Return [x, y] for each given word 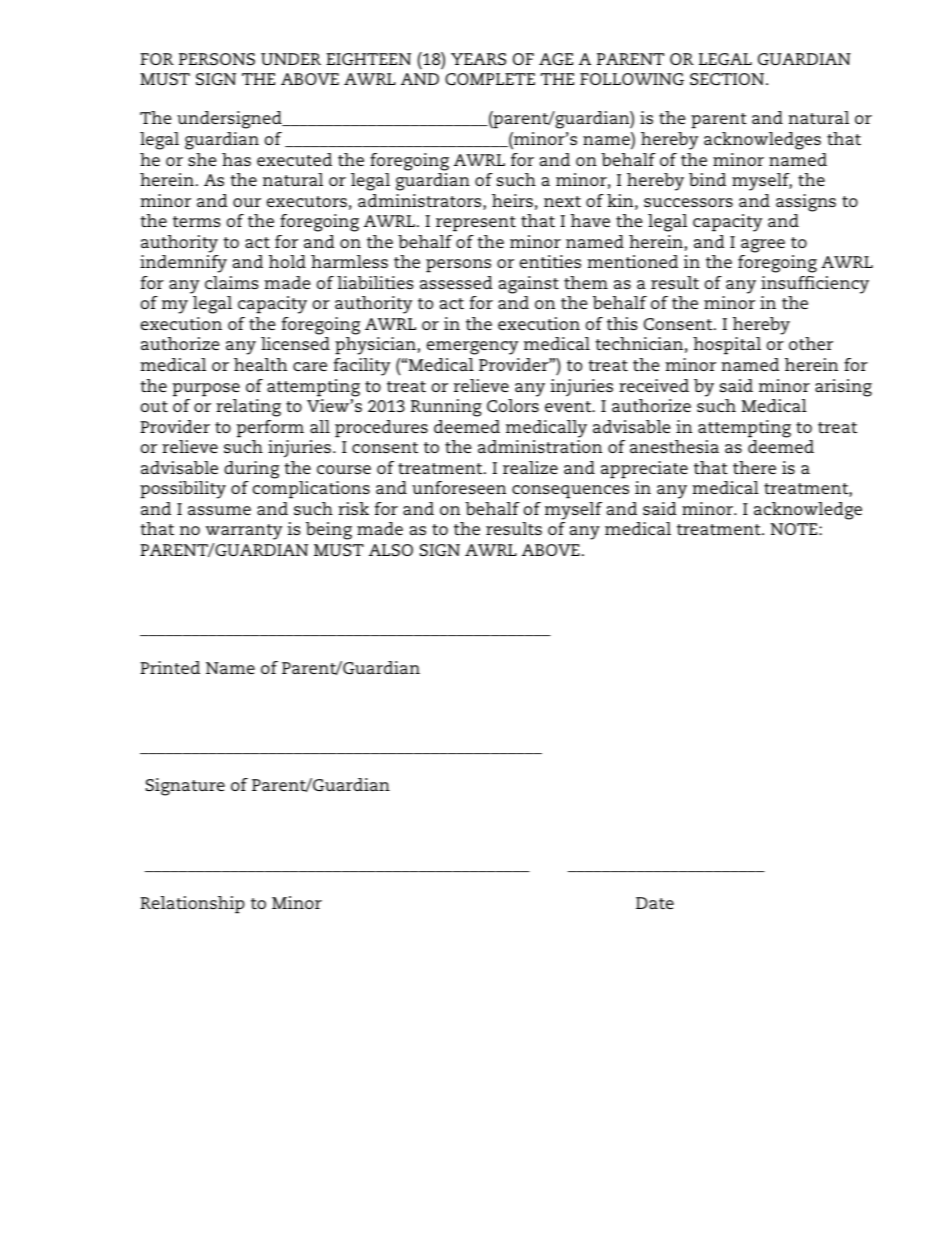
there [754, 467]
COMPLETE [490, 79]
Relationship [192, 905]
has [236, 159]
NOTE [795, 529]
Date [655, 903]
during [251, 470]
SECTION [728, 79]
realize [530, 467]
